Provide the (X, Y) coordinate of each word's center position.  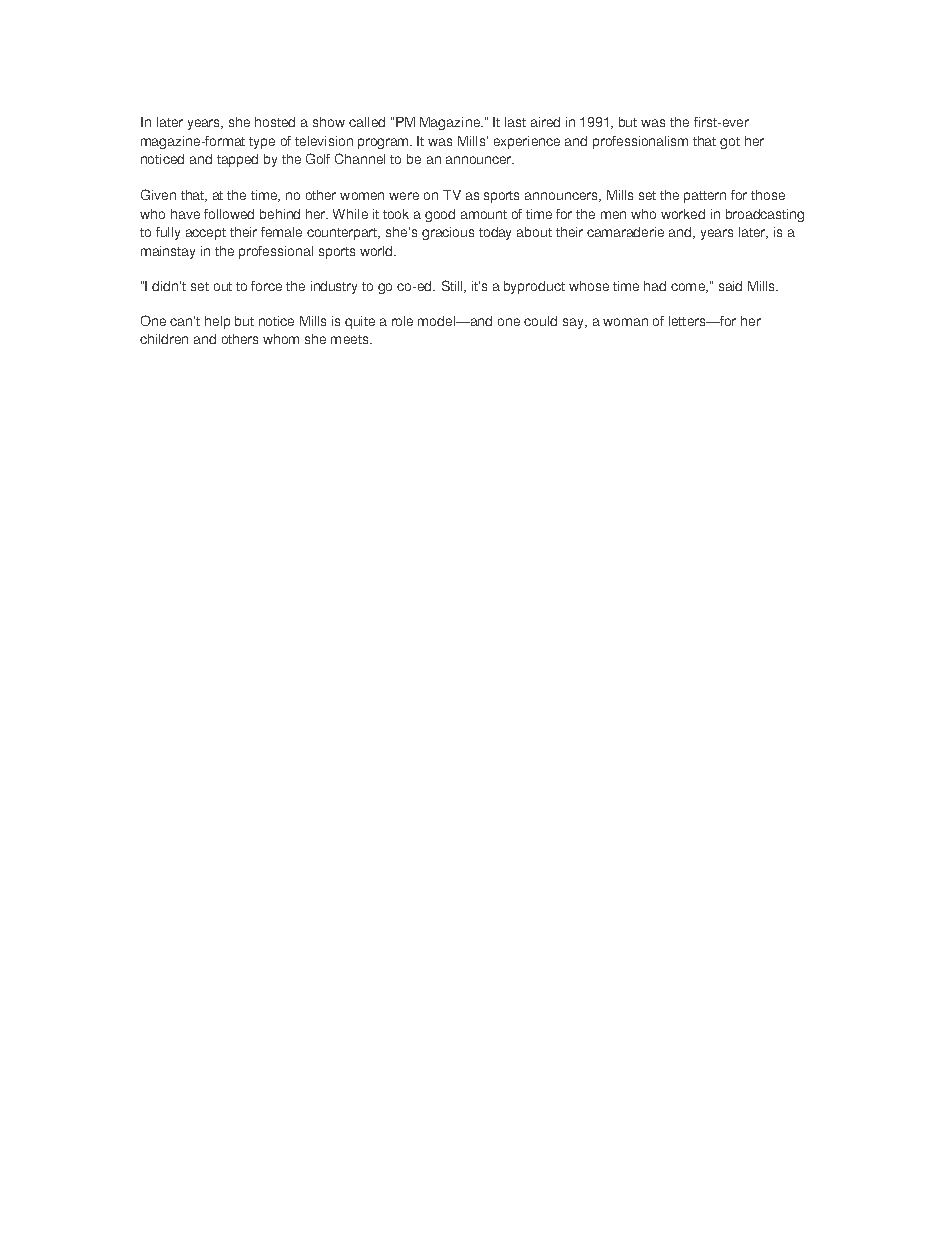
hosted (275, 122)
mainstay (168, 252)
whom (281, 339)
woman (625, 322)
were (404, 196)
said (730, 286)
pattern (705, 197)
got (730, 143)
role (402, 321)
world (377, 251)
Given (158, 194)
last (515, 122)
